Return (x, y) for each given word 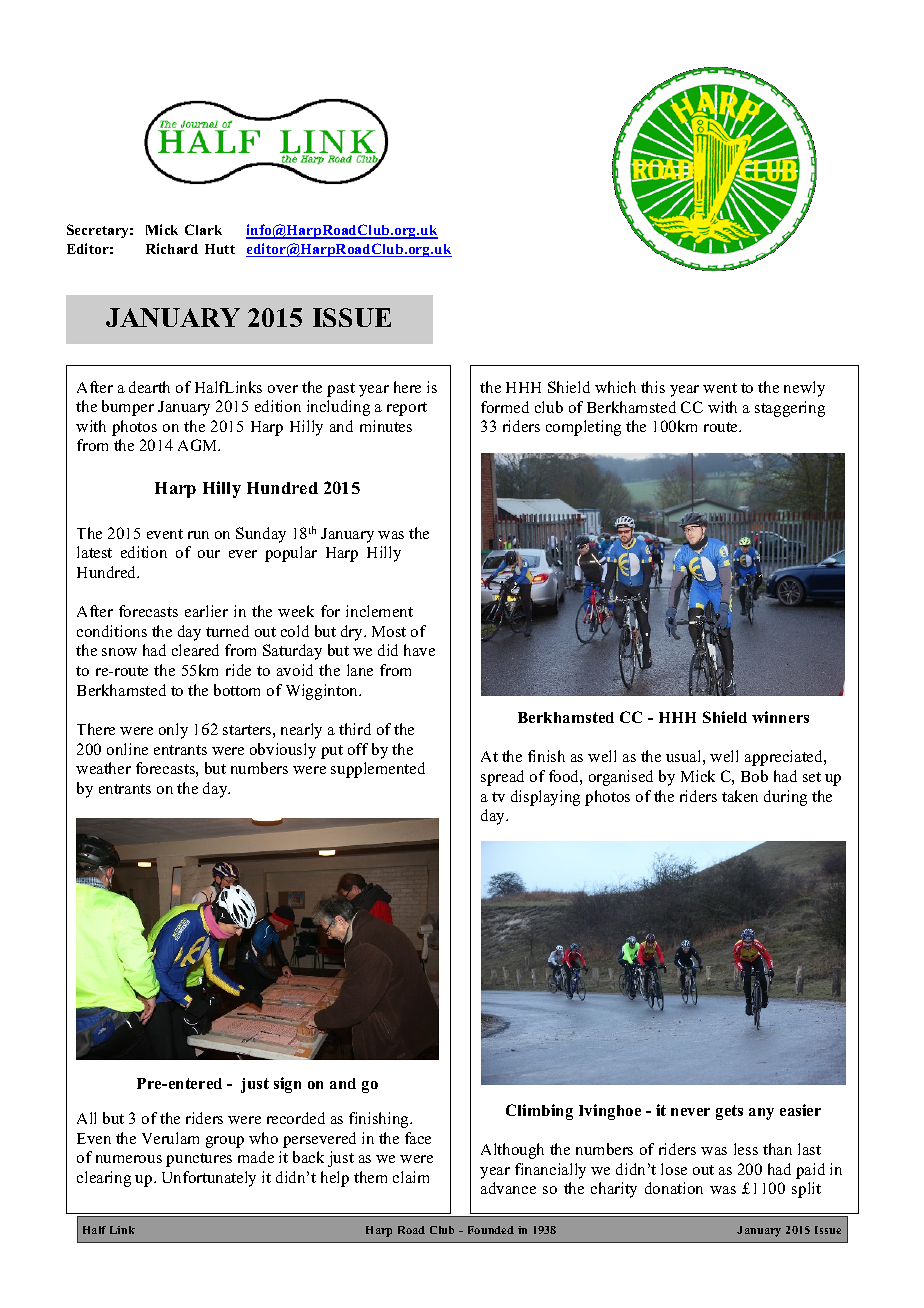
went (720, 388)
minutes (386, 426)
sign (287, 1085)
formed (505, 407)
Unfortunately (209, 1179)
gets (729, 1112)
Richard (172, 248)
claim (411, 1177)
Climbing (539, 1112)
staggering (790, 409)
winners (780, 717)
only (173, 731)
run (198, 535)
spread (502, 778)
